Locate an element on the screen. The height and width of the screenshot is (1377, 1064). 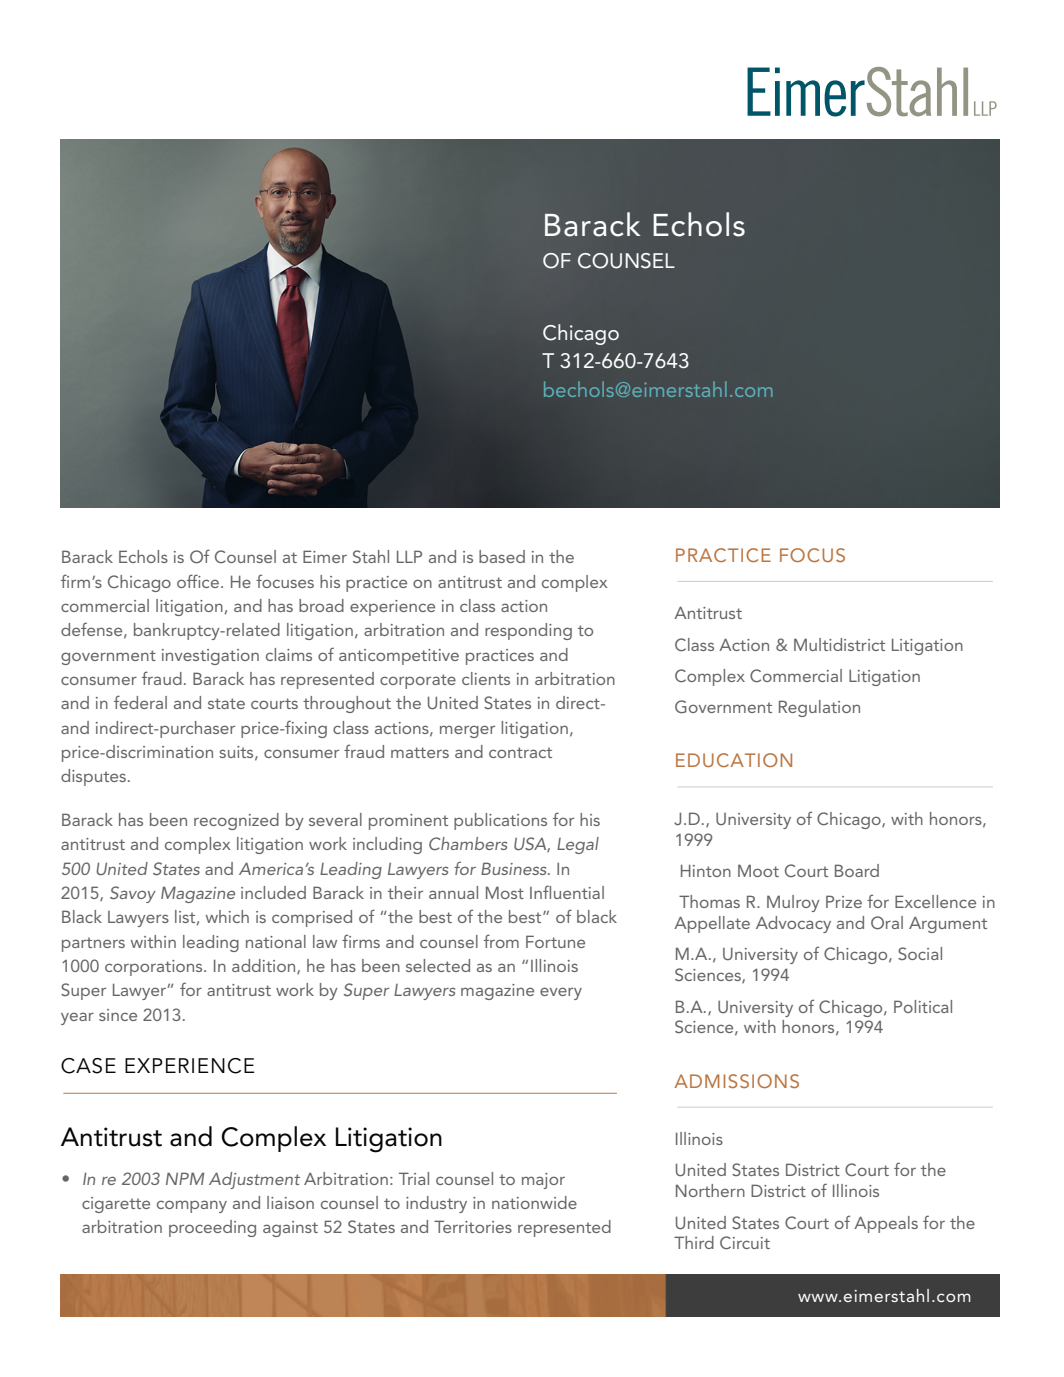
since is located at coordinates (118, 1015).
